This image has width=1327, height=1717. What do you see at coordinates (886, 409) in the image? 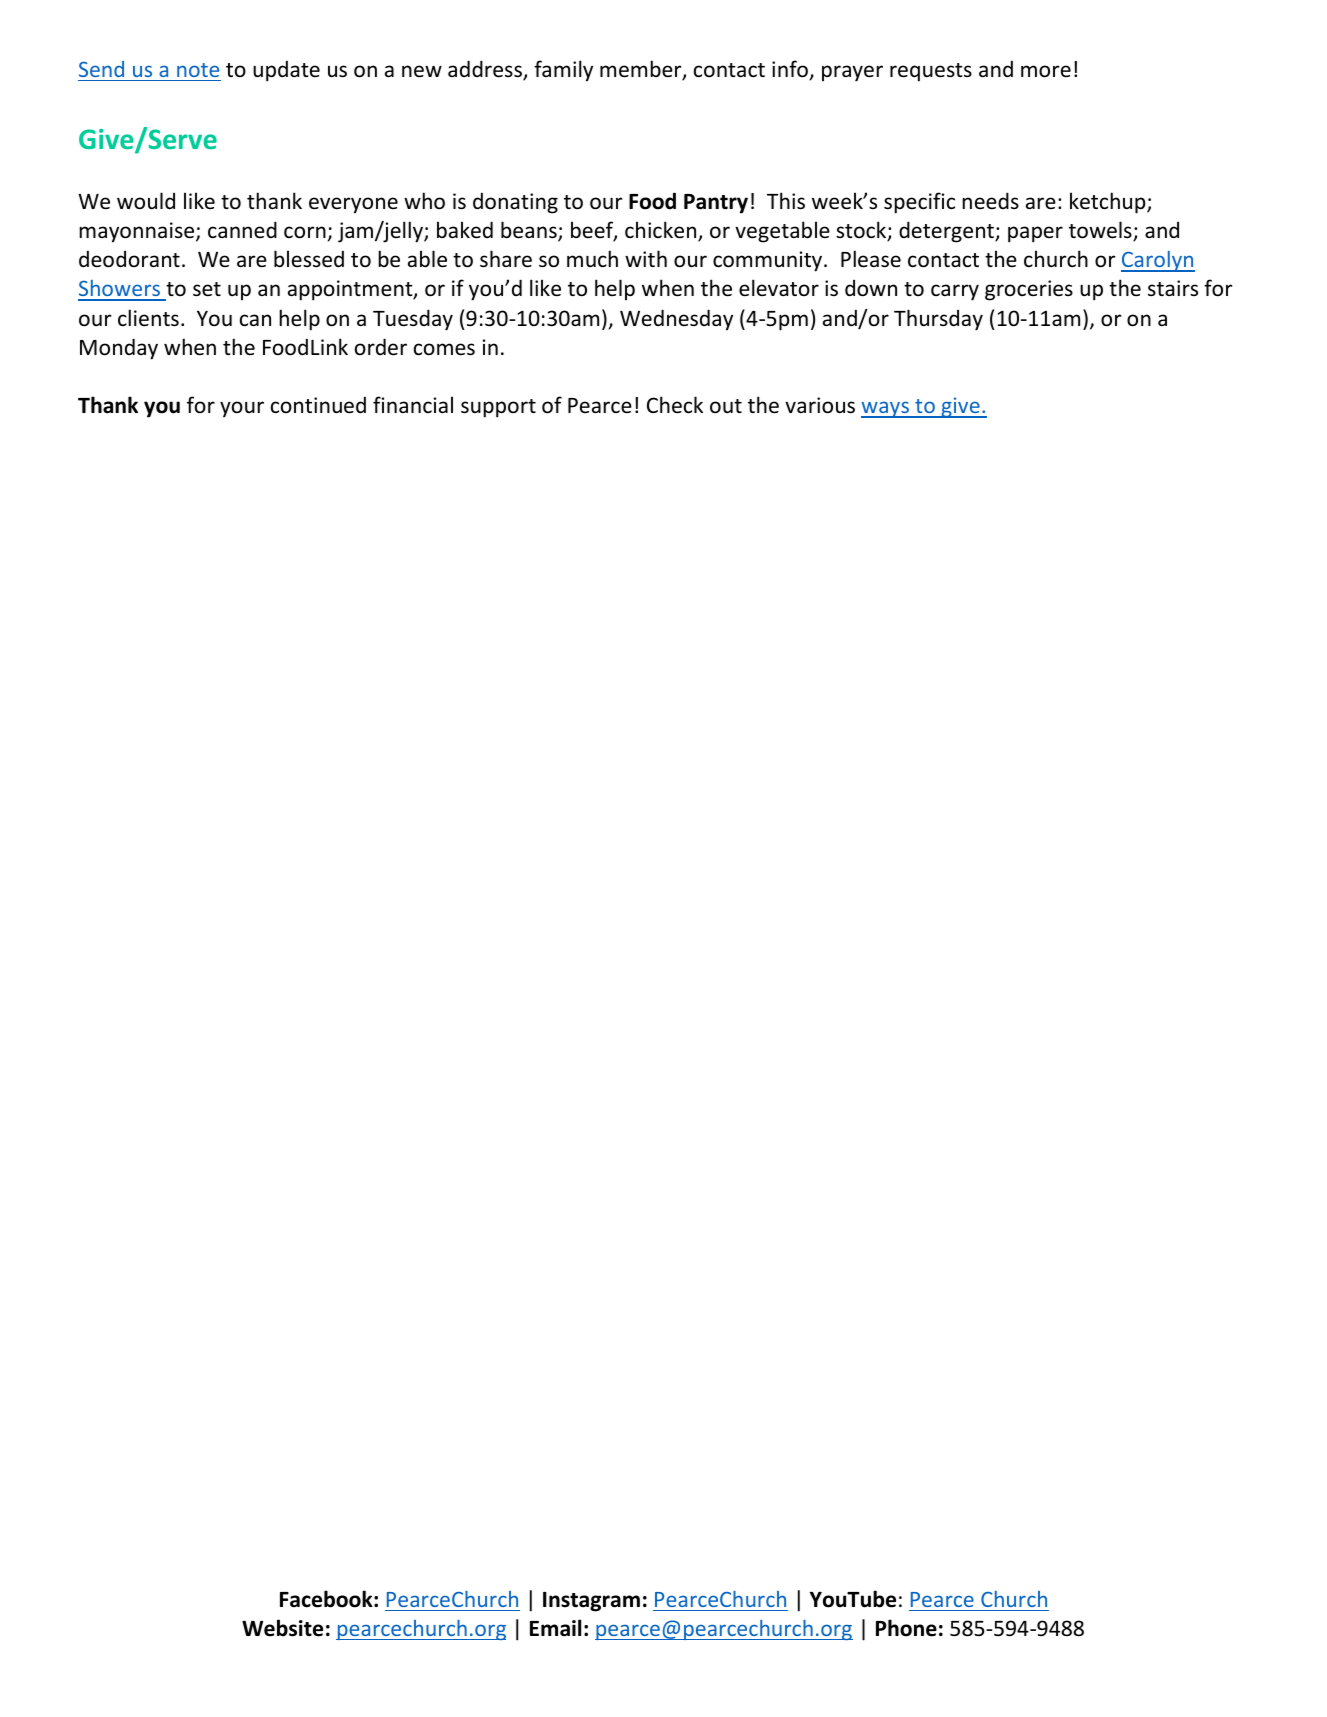
I see `ways` at bounding box center [886, 409].
